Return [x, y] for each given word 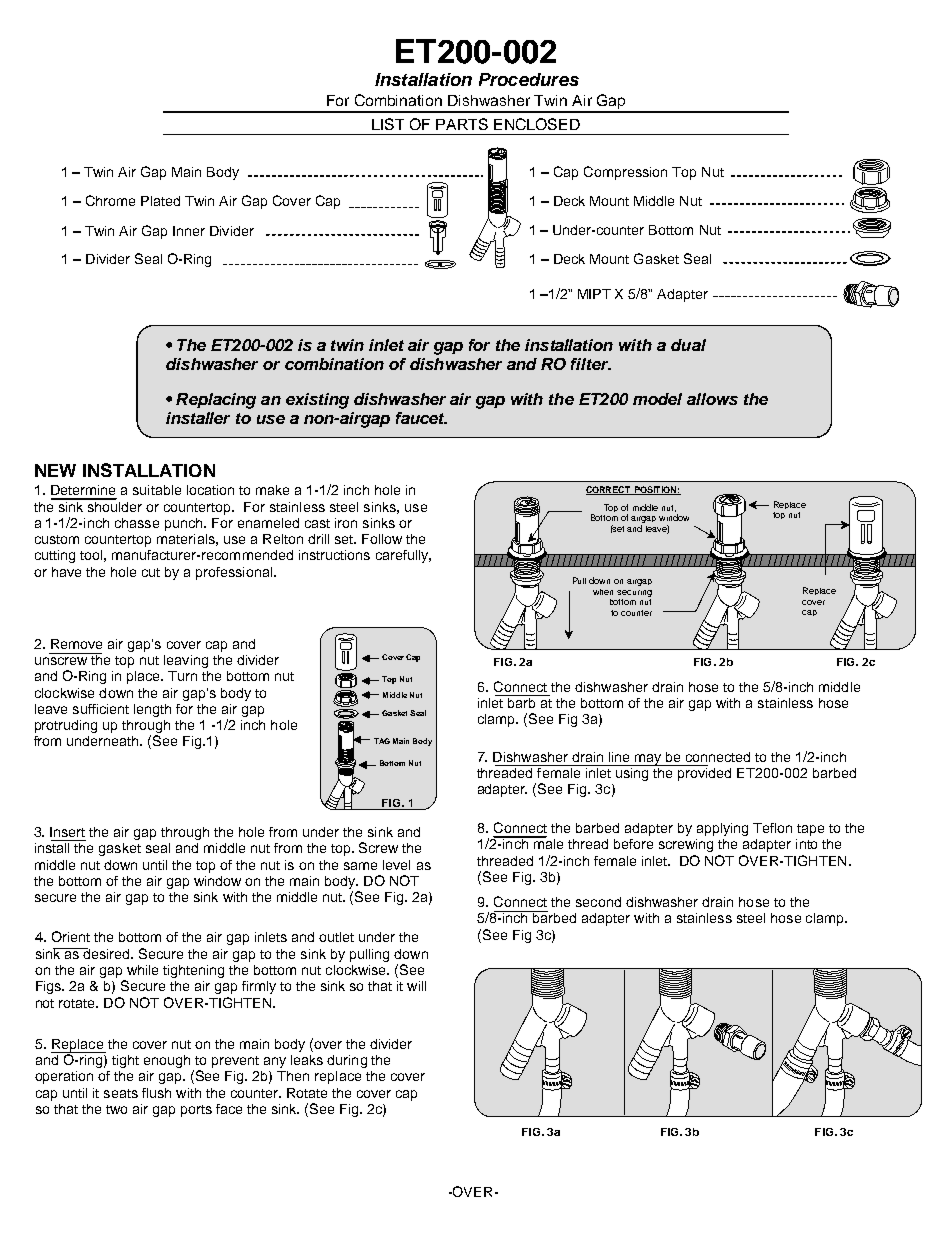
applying [722, 829]
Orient [71, 936]
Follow [382, 539]
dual [688, 345]
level [396, 865]
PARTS [462, 124]
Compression [625, 173]
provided [703, 773]
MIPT [594, 294]
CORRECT [609, 490]
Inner [189, 231]
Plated [160, 201]
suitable [157, 490]
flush [156, 1093]
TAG [382, 741]
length [152, 710]
